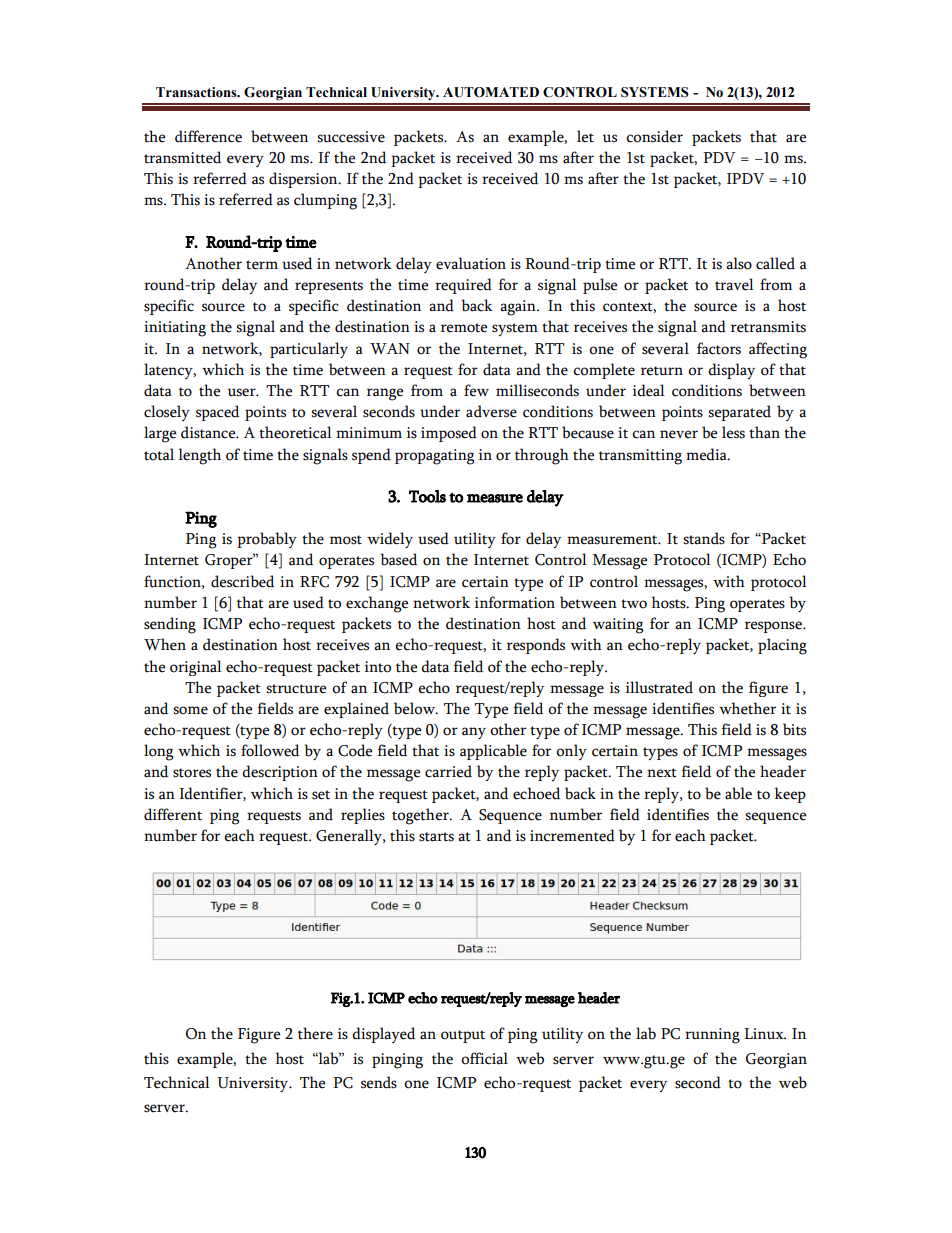 This screenshot has width=952, height=1233. I want to click on AUTOMATED, so click(491, 92).
